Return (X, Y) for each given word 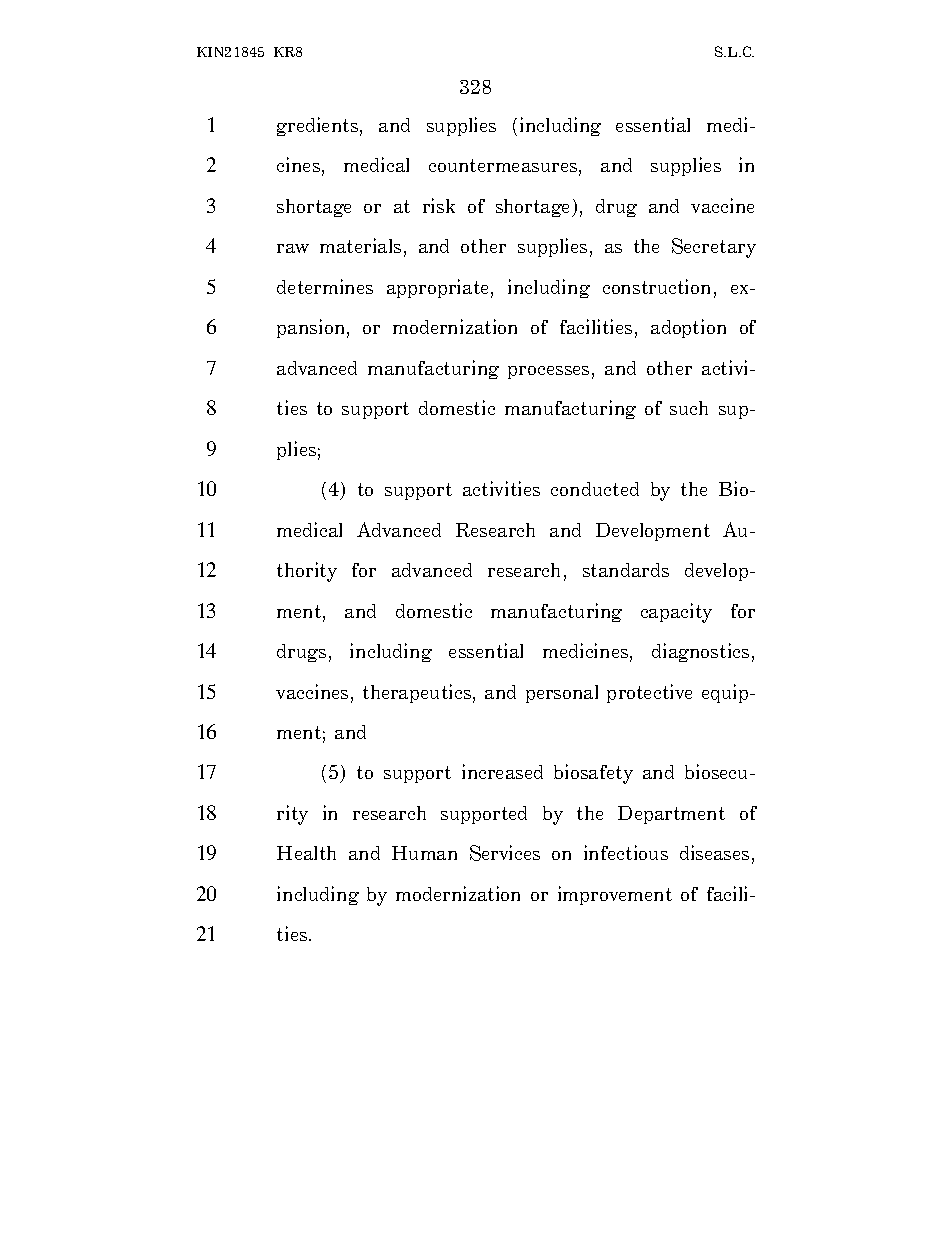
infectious (626, 852)
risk (439, 205)
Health (306, 853)
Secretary (714, 248)
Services (505, 853)
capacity (676, 613)
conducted (595, 489)
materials (360, 245)
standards (626, 570)
